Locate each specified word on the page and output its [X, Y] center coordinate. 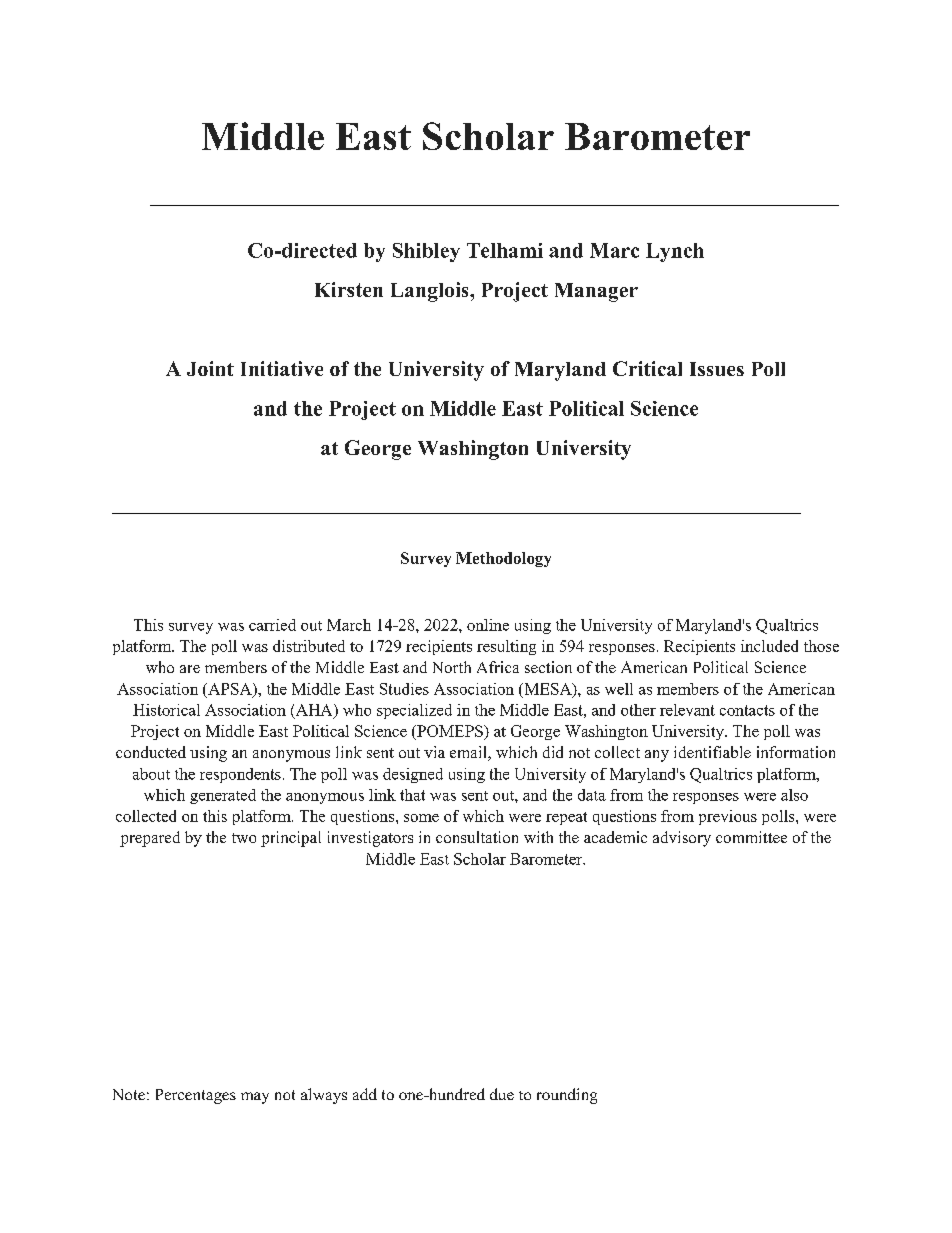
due [502, 1094]
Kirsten [349, 289]
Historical [166, 710]
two [244, 838]
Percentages [196, 1096]
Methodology [503, 559]
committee [751, 837]
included [769, 646]
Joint [210, 368]
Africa [498, 667]
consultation [477, 837]
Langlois [431, 292]
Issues [717, 369]
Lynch [675, 252]
